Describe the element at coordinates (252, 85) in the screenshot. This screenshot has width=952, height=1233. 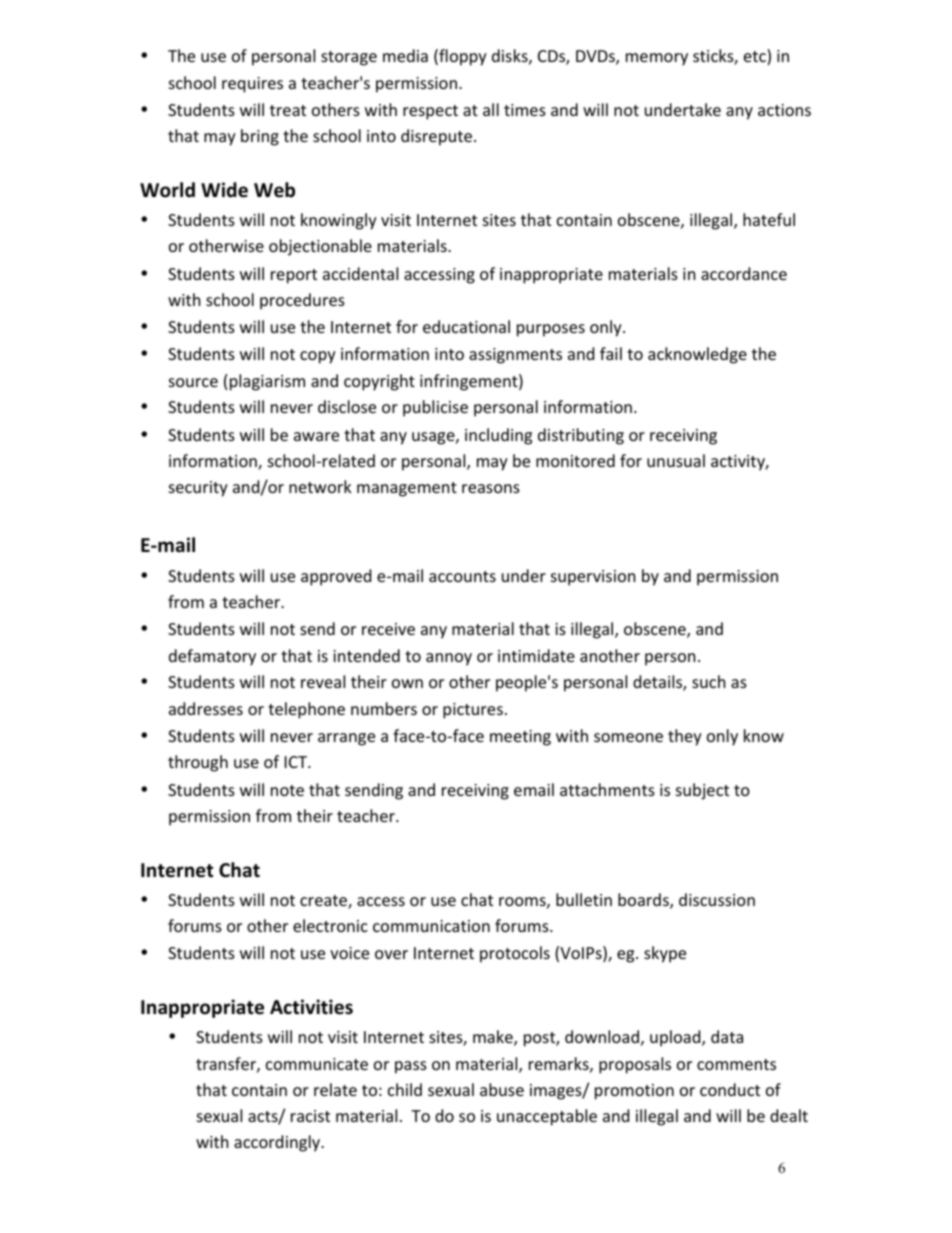
I see `requires` at that location.
